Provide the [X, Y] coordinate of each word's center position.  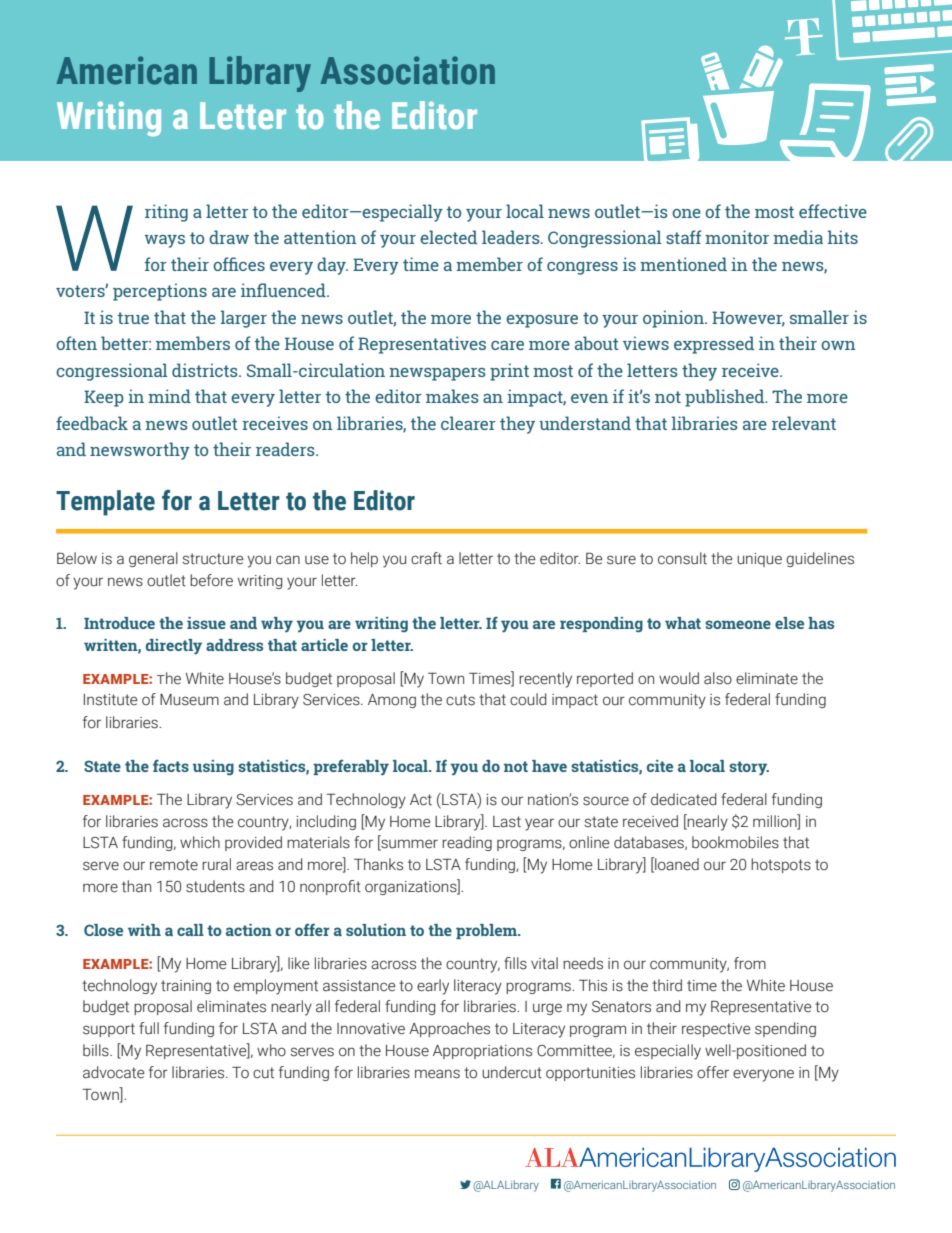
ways [165, 241]
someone [738, 624]
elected [448, 237]
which [200, 842]
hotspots [781, 865]
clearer [468, 423]
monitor [737, 237]
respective [716, 1030]
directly [174, 647]
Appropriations [482, 1052]
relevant [804, 423]
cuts [460, 700]
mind [169, 396]
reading [467, 843]
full [149, 1028]
